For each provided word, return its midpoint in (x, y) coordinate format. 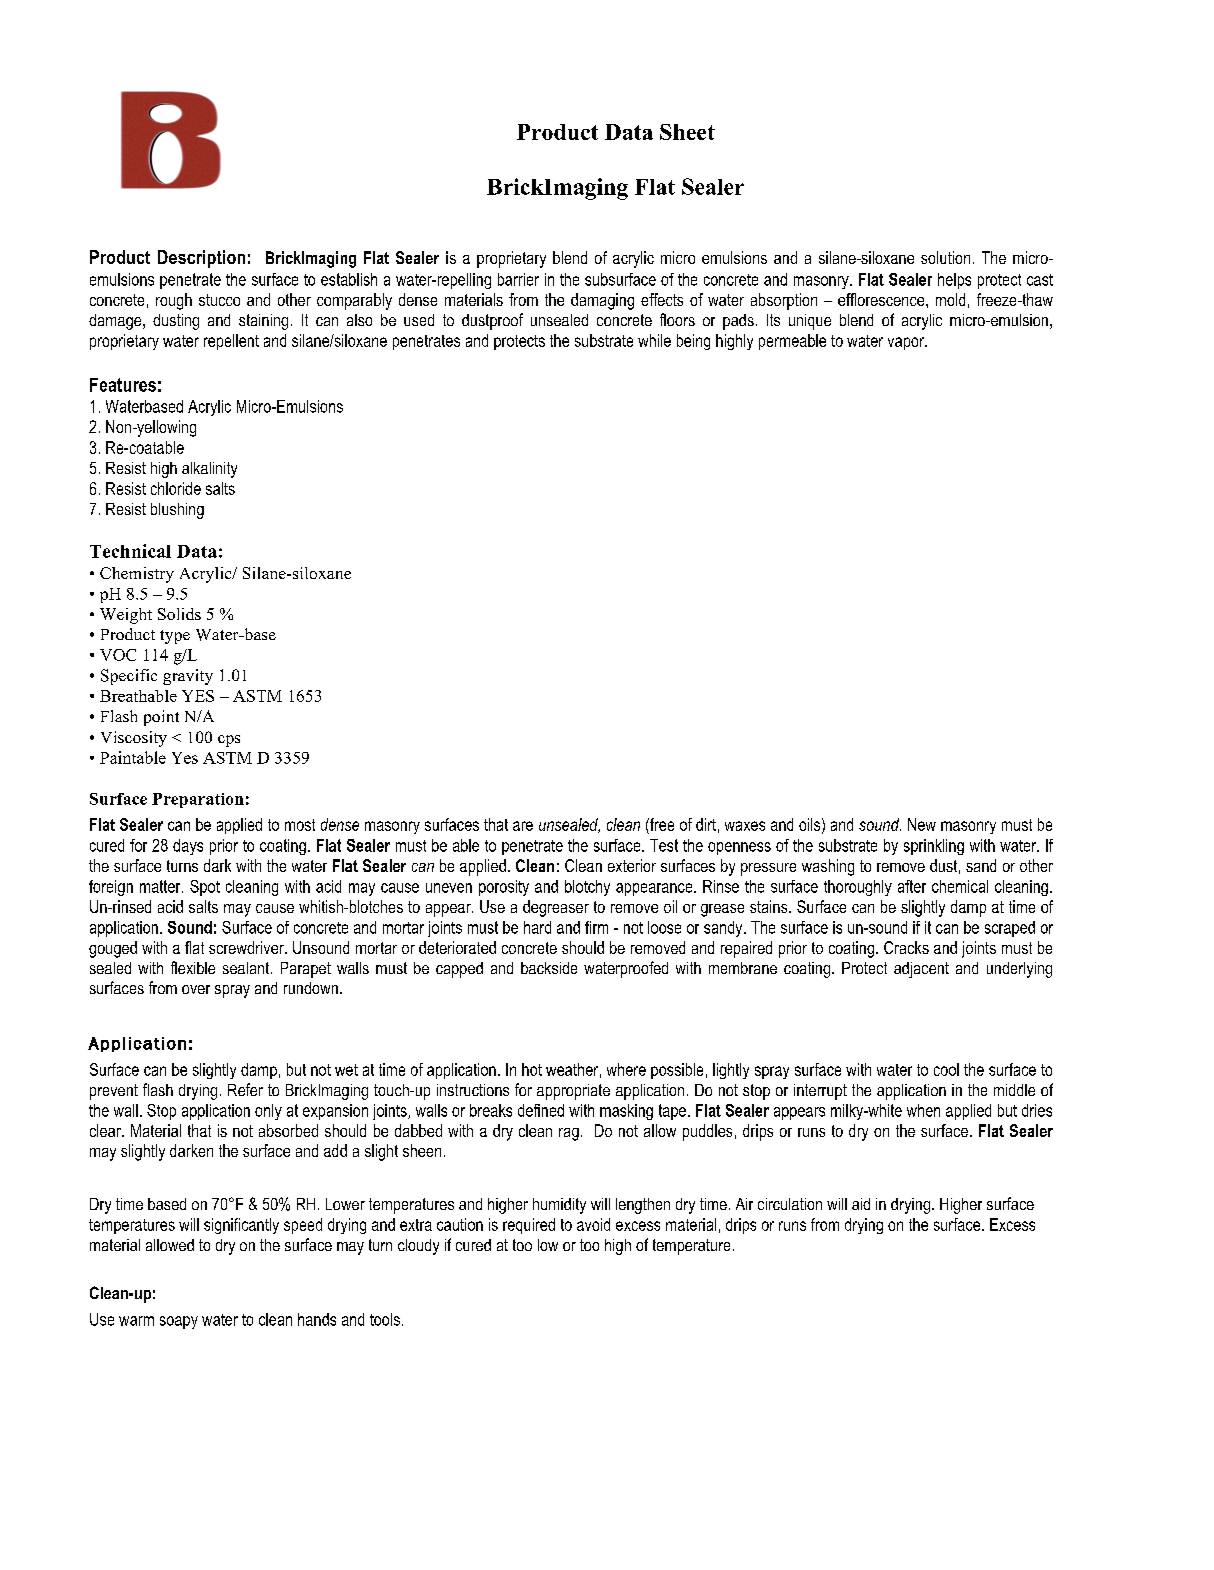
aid (861, 1204)
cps (229, 741)
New (922, 824)
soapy (179, 1322)
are (523, 826)
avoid (593, 1224)
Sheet (687, 132)
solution (945, 257)
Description (201, 259)
